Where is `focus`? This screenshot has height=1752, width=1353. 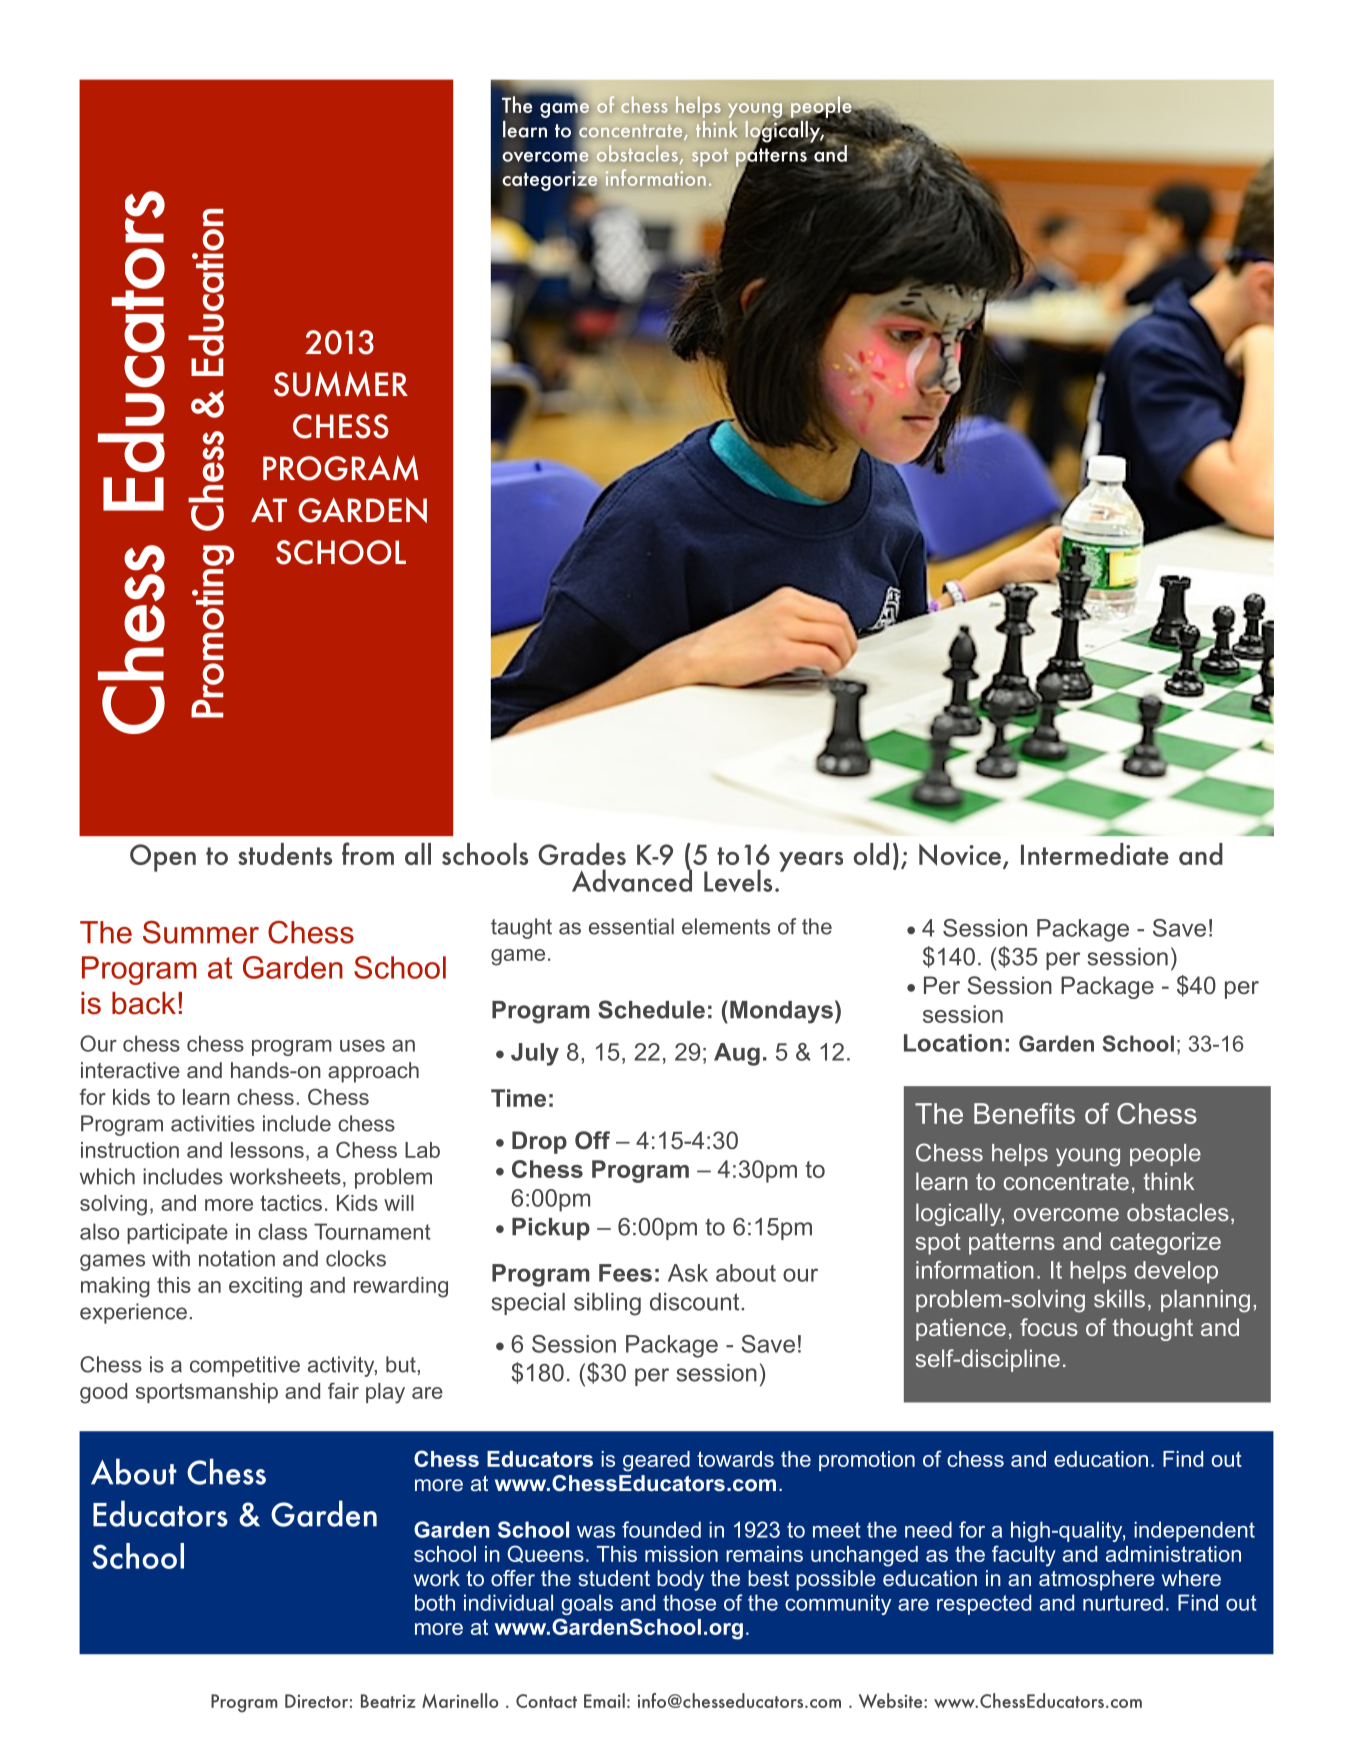
focus is located at coordinates (1049, 1327).
